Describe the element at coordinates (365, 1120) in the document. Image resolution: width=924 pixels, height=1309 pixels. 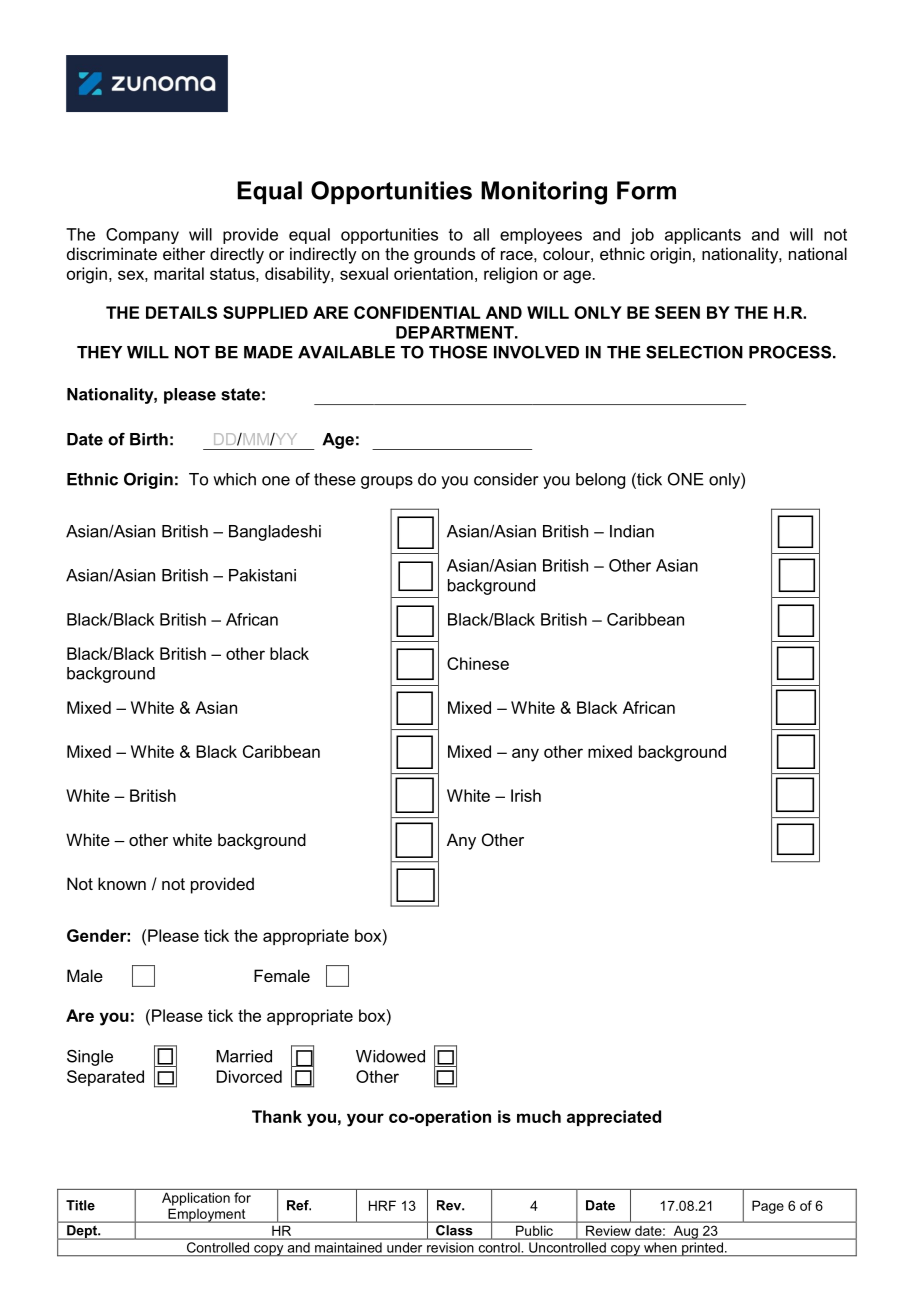
I see `your` at that location.
